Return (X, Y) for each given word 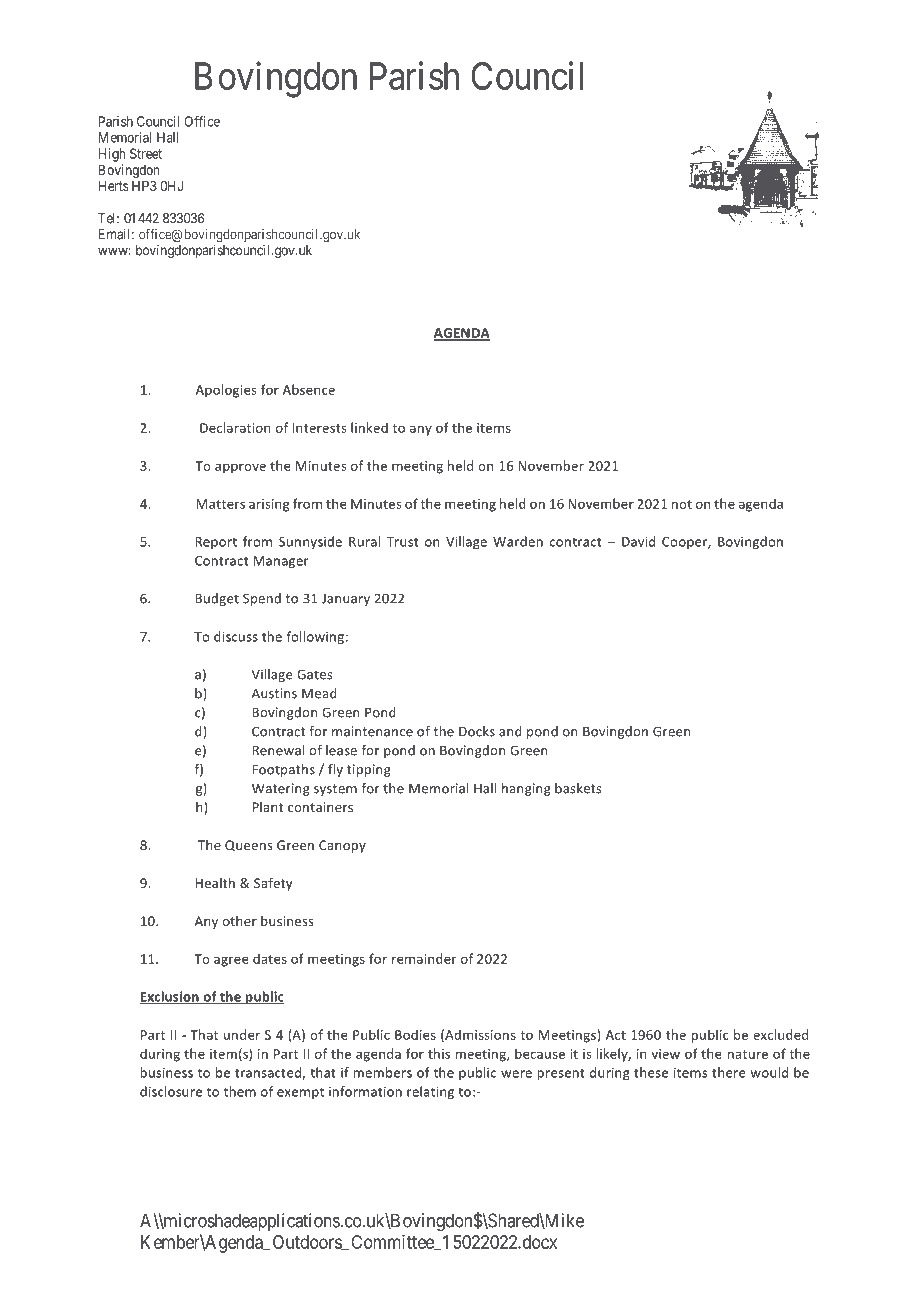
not (682, 504)
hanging (526, 789)
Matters (220, 504)
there (729, 1072)
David (638, 541)
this (439, 1053)
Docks (477, 731)
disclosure (171, 1091)
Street (146, 153)
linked (369, 427)
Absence (309, 389)
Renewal (278, 750)
